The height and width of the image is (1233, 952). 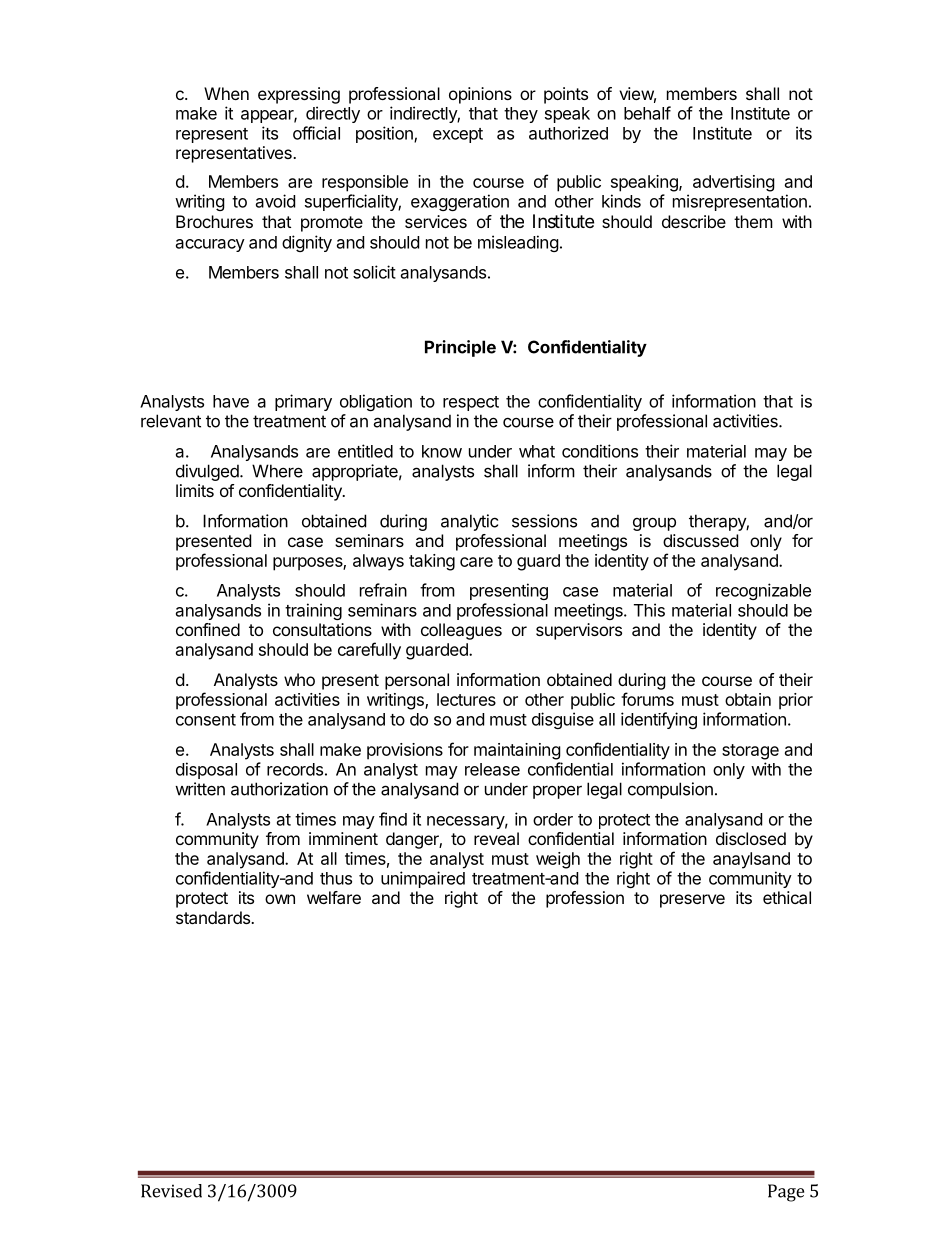 I want to click on recognizable, so click(x=763, y=591).
